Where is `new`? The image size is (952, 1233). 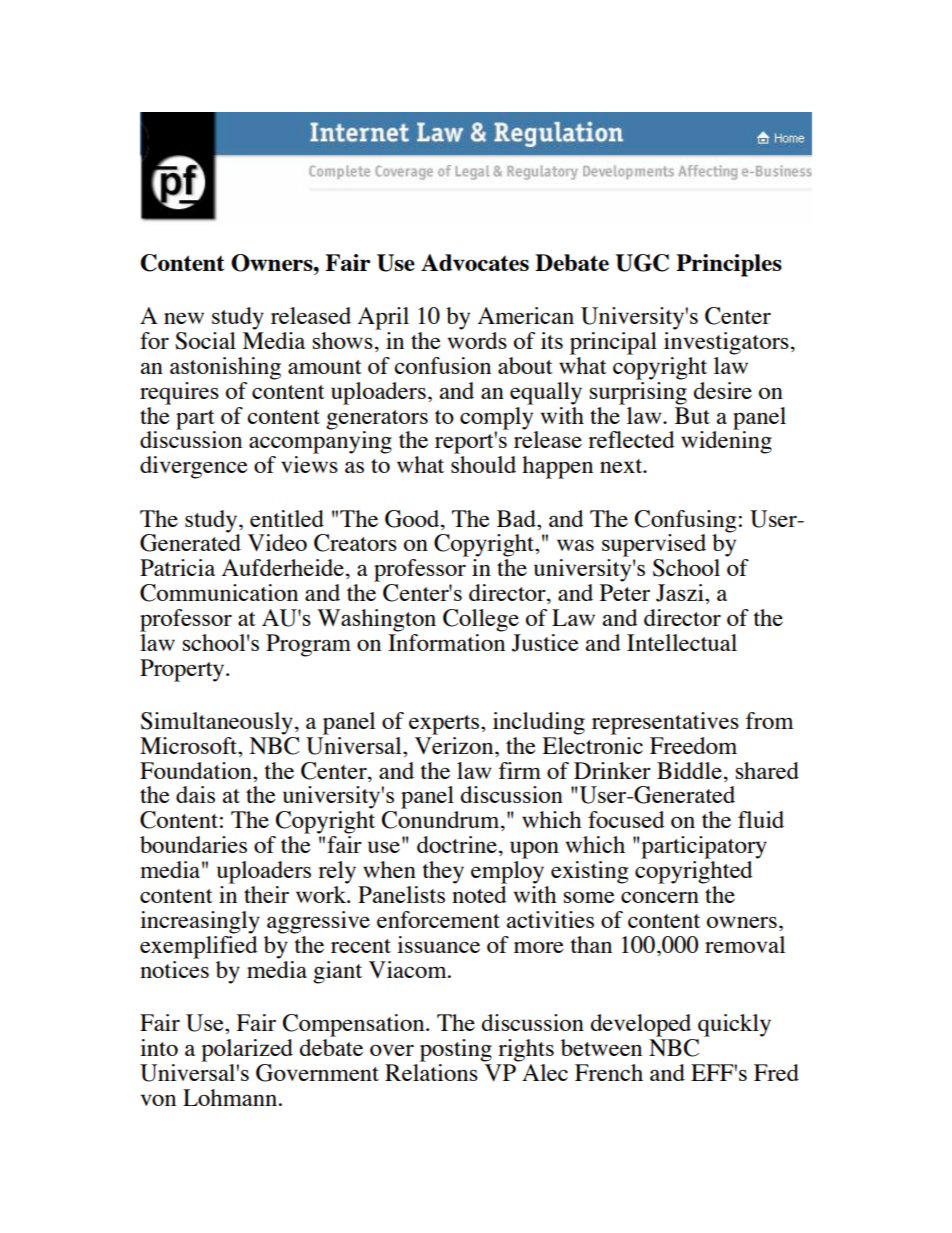
new is located at coordinates (184, 318).
